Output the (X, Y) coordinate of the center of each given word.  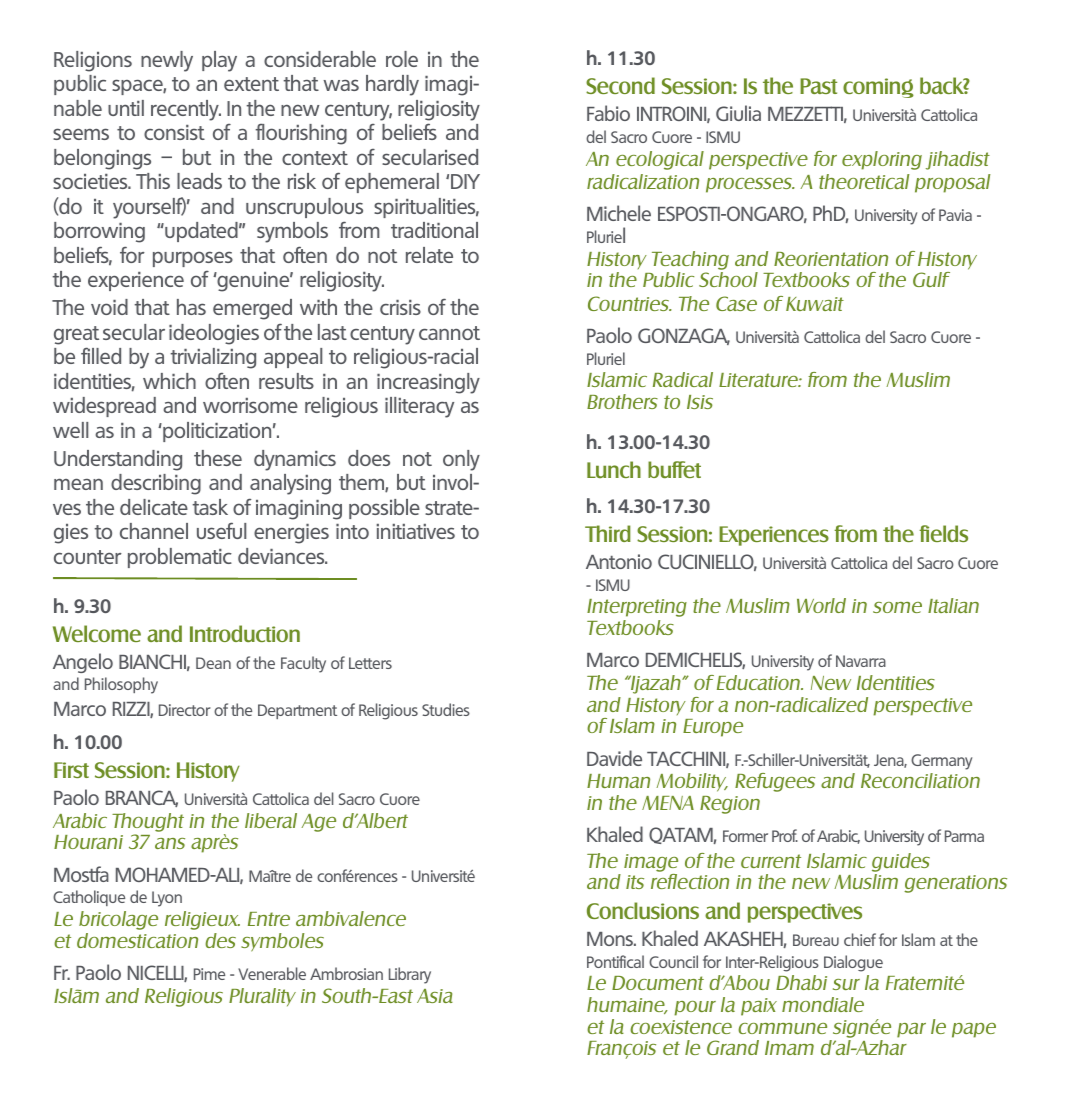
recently (186, 110)
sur (846, 984)
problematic (180, 558)
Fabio (608, 113)
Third (608, 533)
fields (943, 533)
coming (878, 88)
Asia (435, 996)
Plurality (262, 997)
